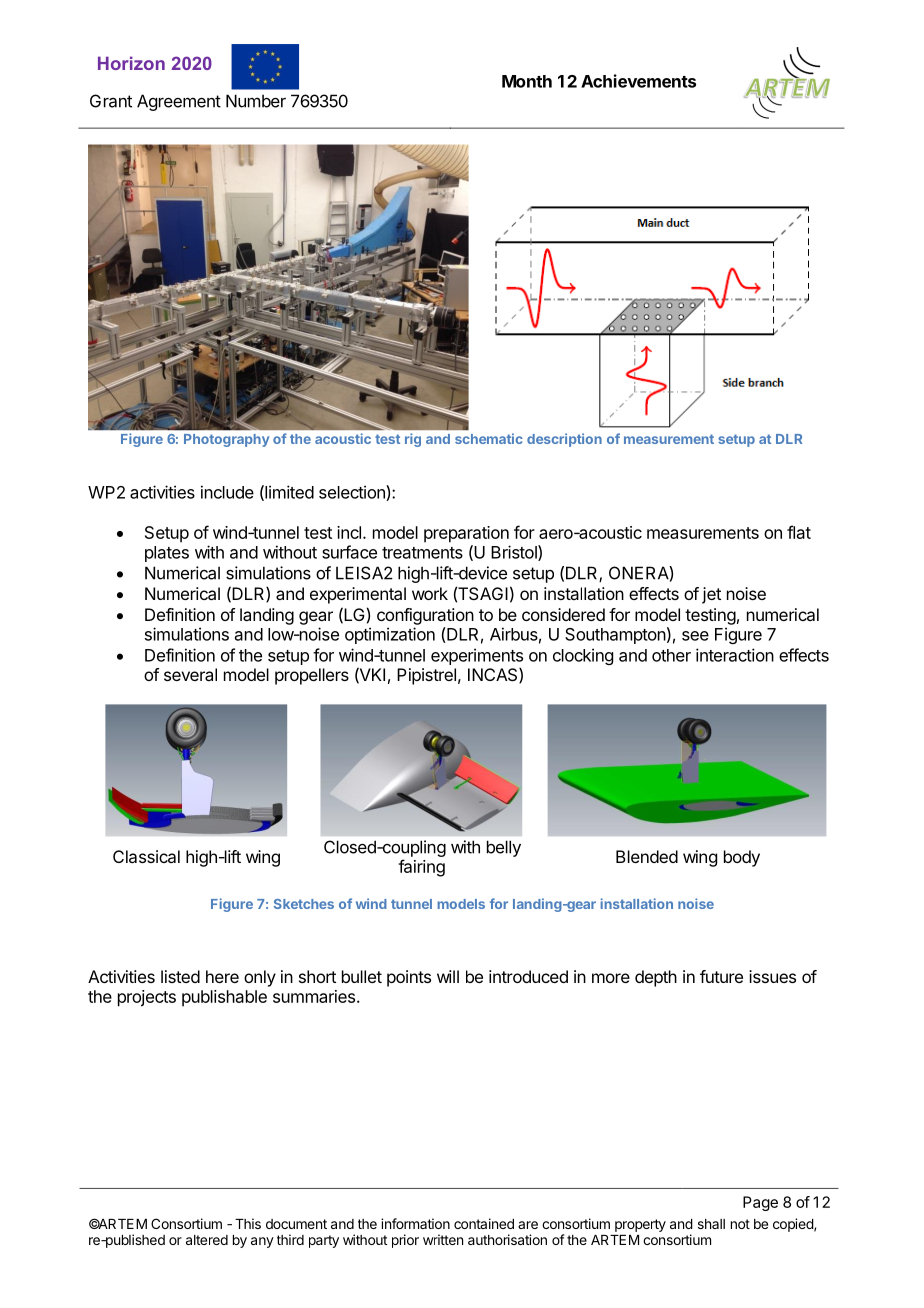  What do you see at coordinates (799, 532) in the screenshot?
I see `flat` at bounding box center [799, 532].
